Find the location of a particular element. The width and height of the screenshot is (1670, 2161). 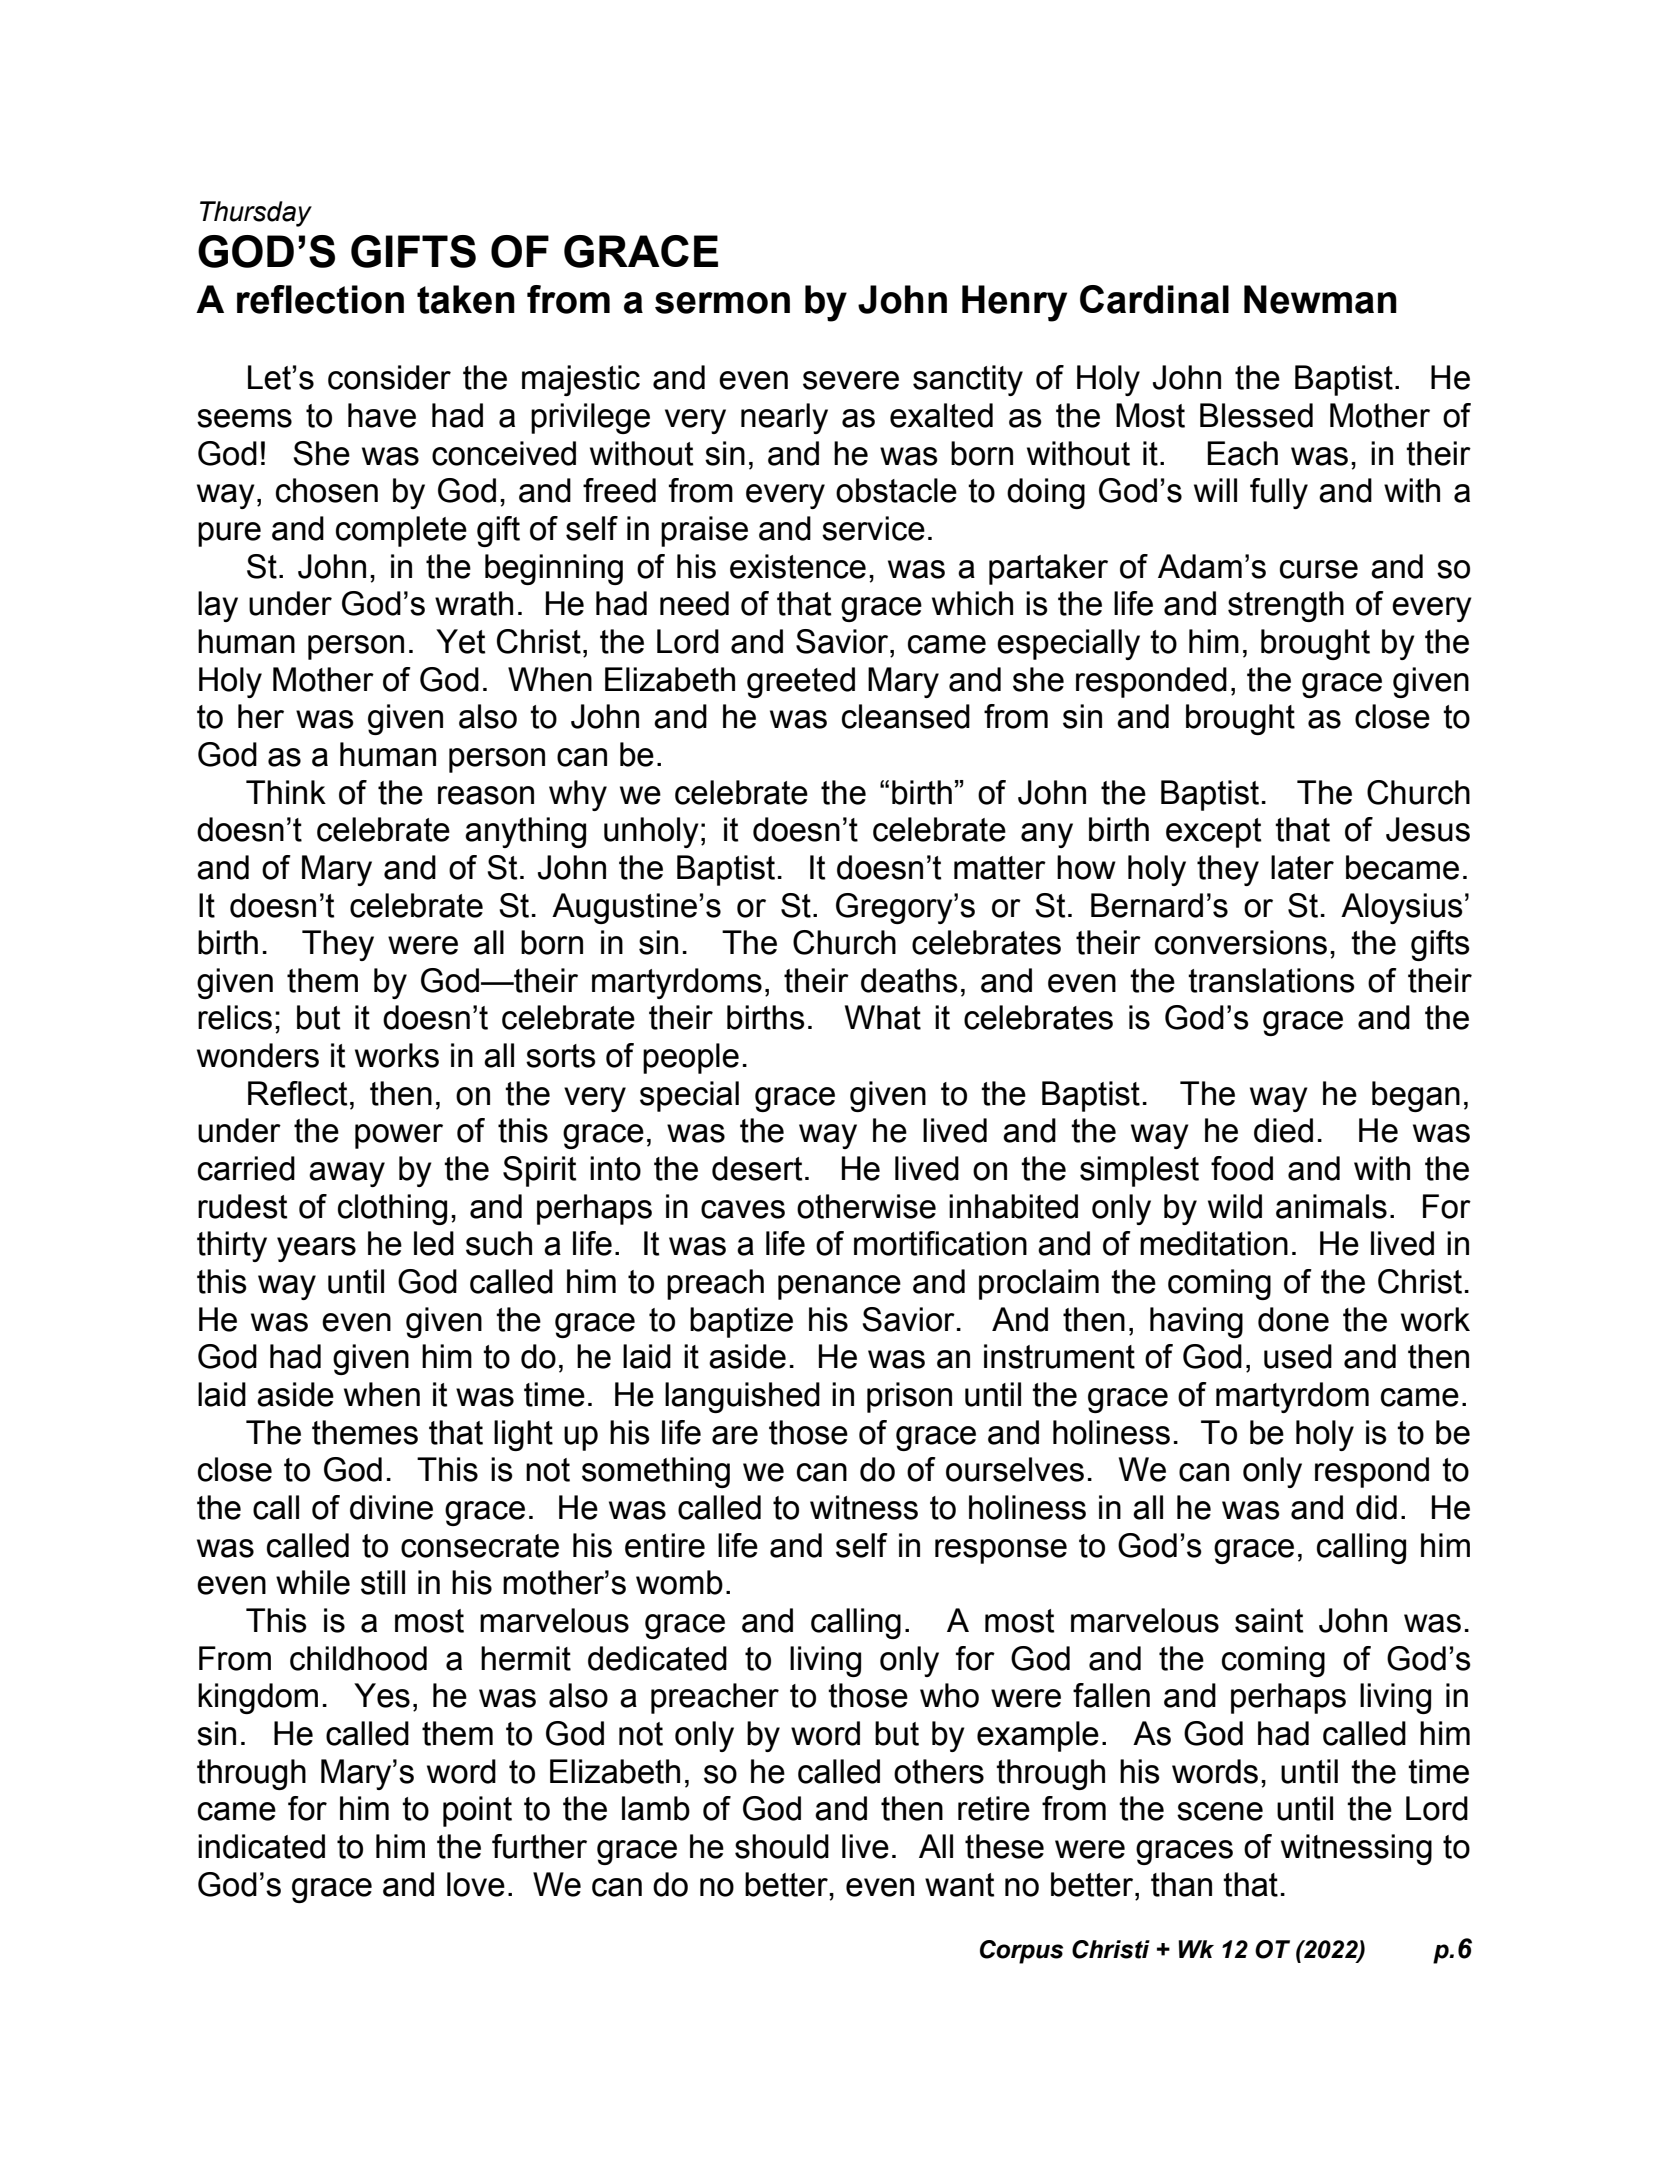

penance is located at coordinates (839, 1287).
